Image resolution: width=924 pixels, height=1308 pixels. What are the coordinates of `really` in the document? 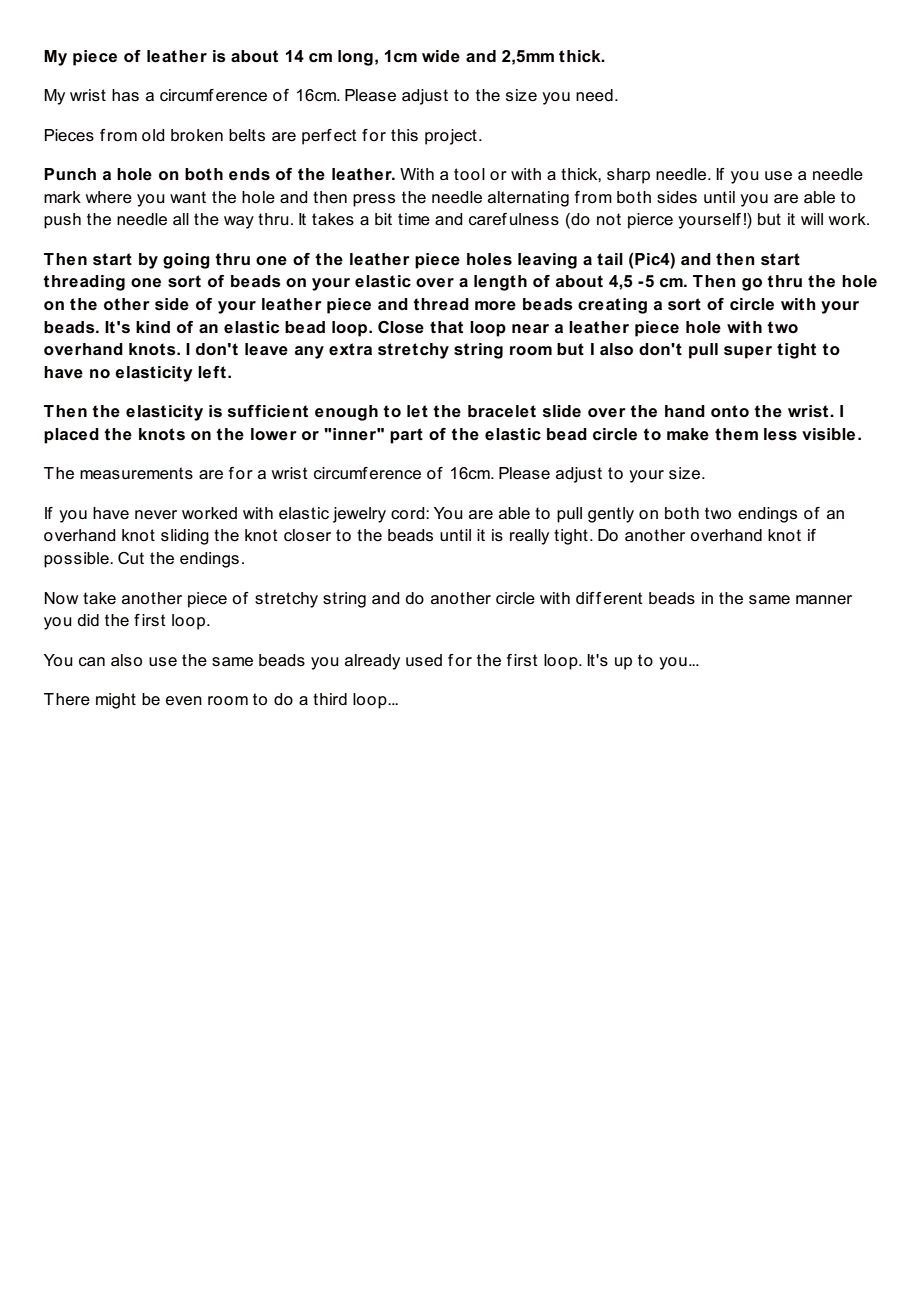 It's located at (529, 537).
